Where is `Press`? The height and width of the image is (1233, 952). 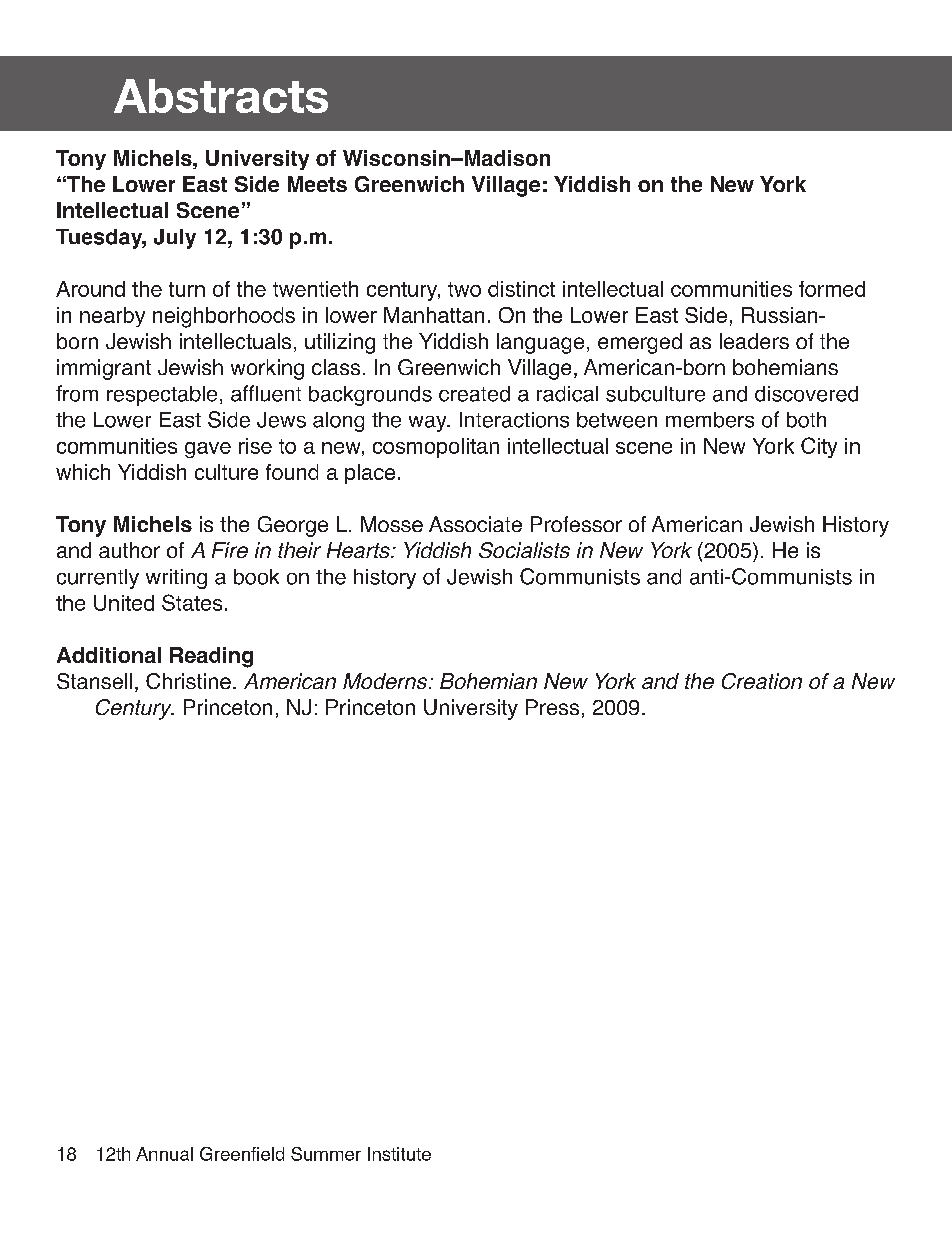 Press is located at coordinates (552, 707).
